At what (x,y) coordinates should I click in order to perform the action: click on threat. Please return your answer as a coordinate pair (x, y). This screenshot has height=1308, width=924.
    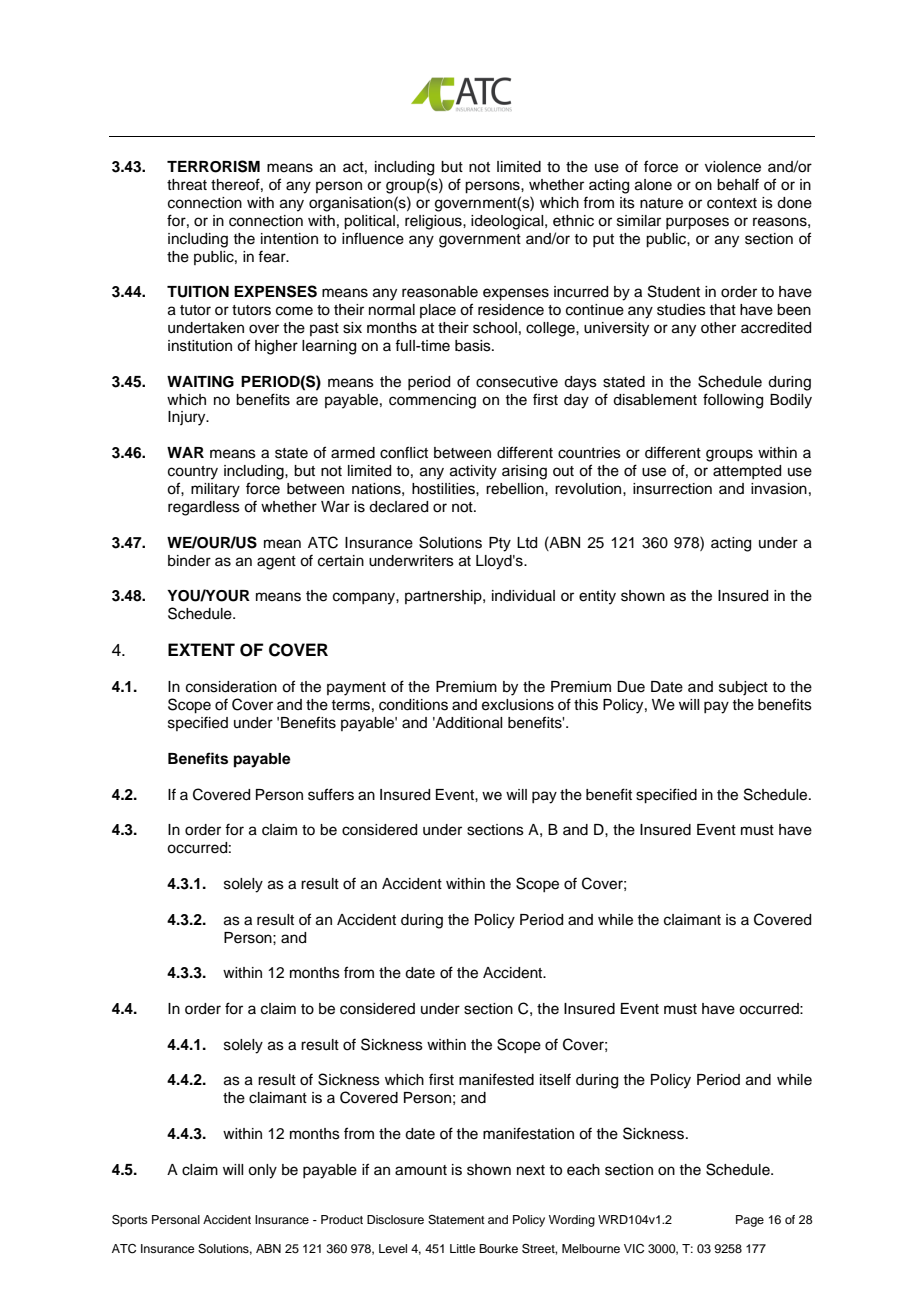
    Looking at the image, I should click on (187, 185).
